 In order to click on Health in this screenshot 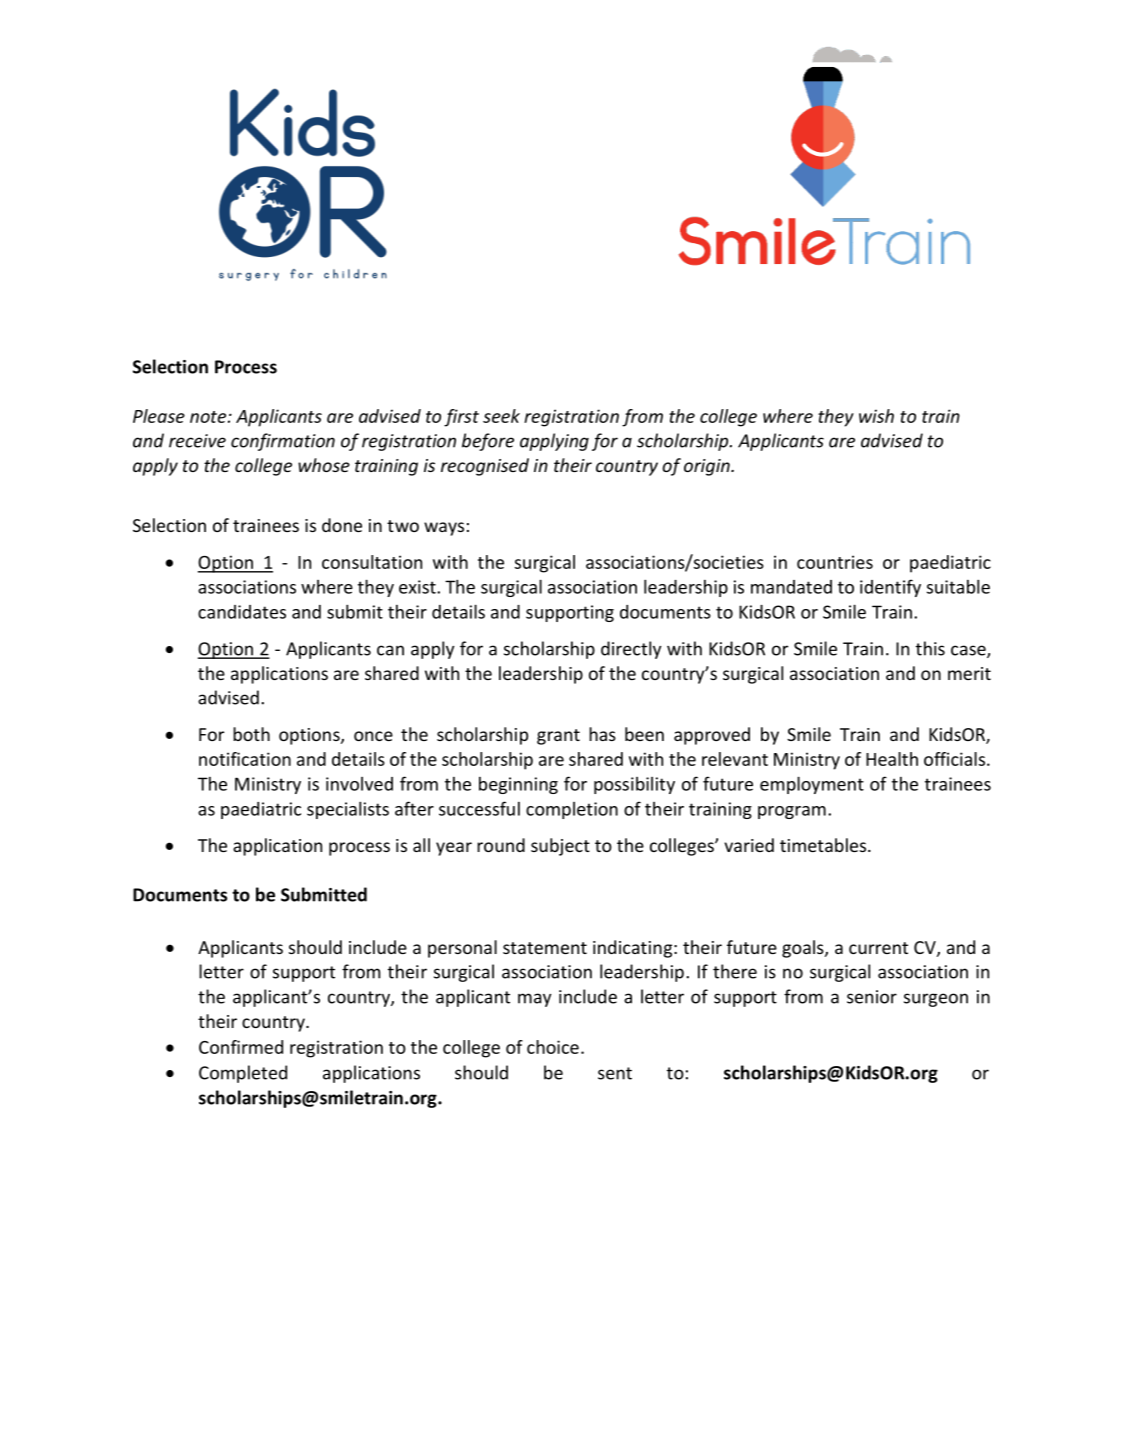, I will do `click(892, 759)`.
